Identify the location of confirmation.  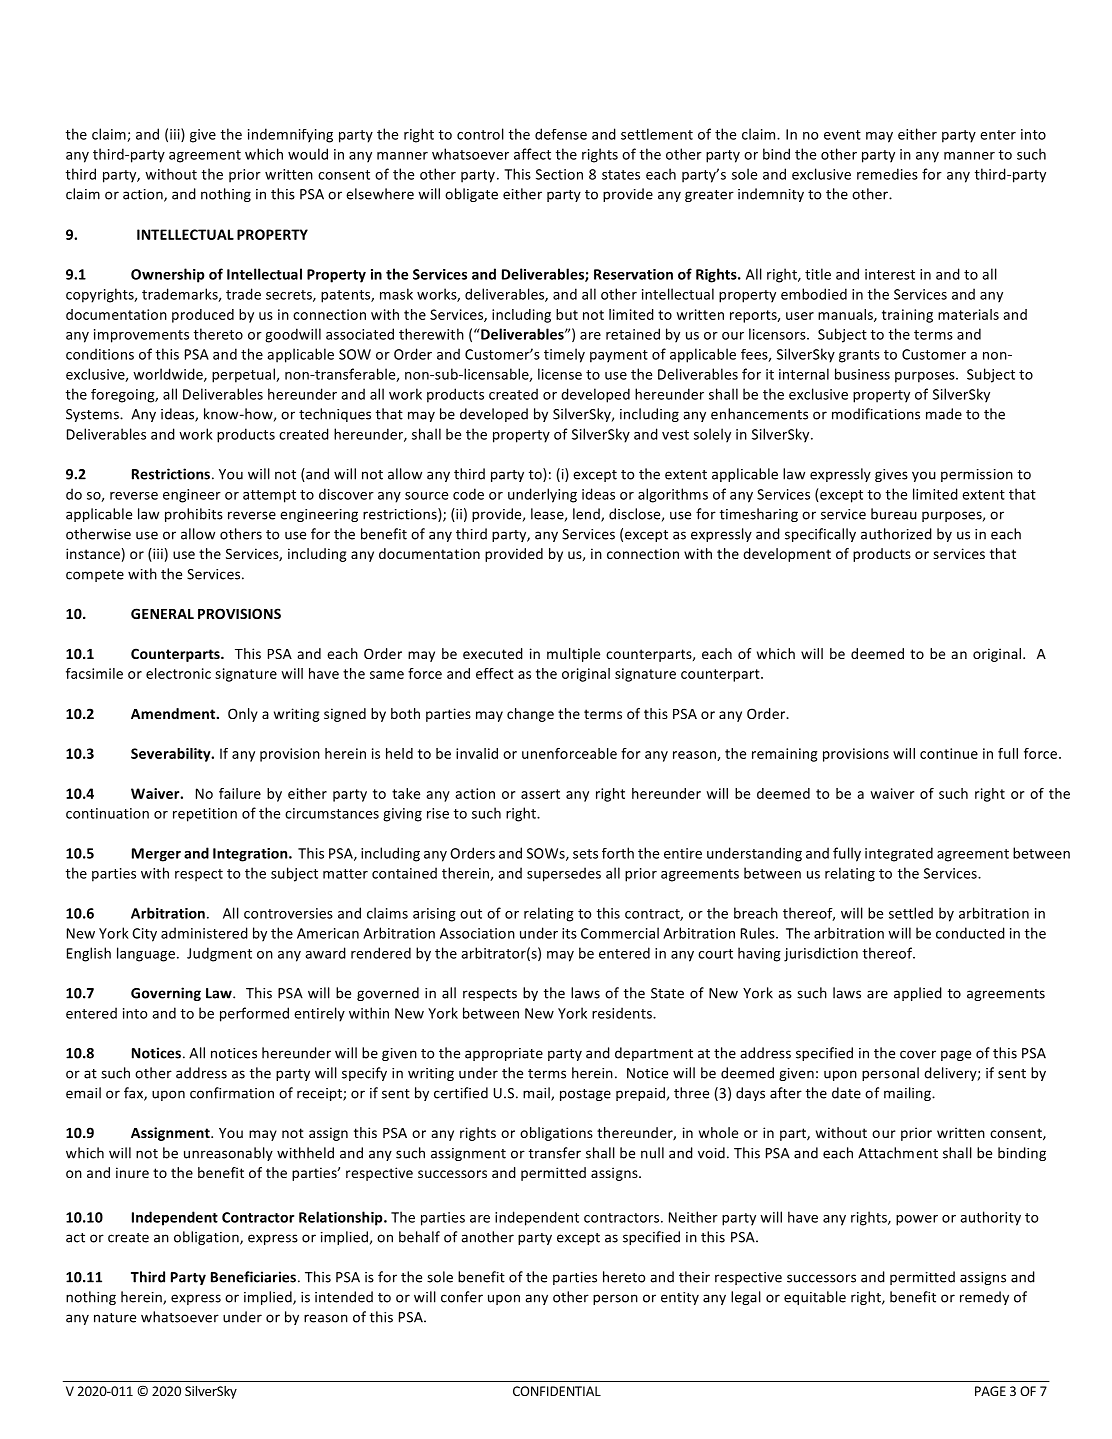
(232, 1093).
